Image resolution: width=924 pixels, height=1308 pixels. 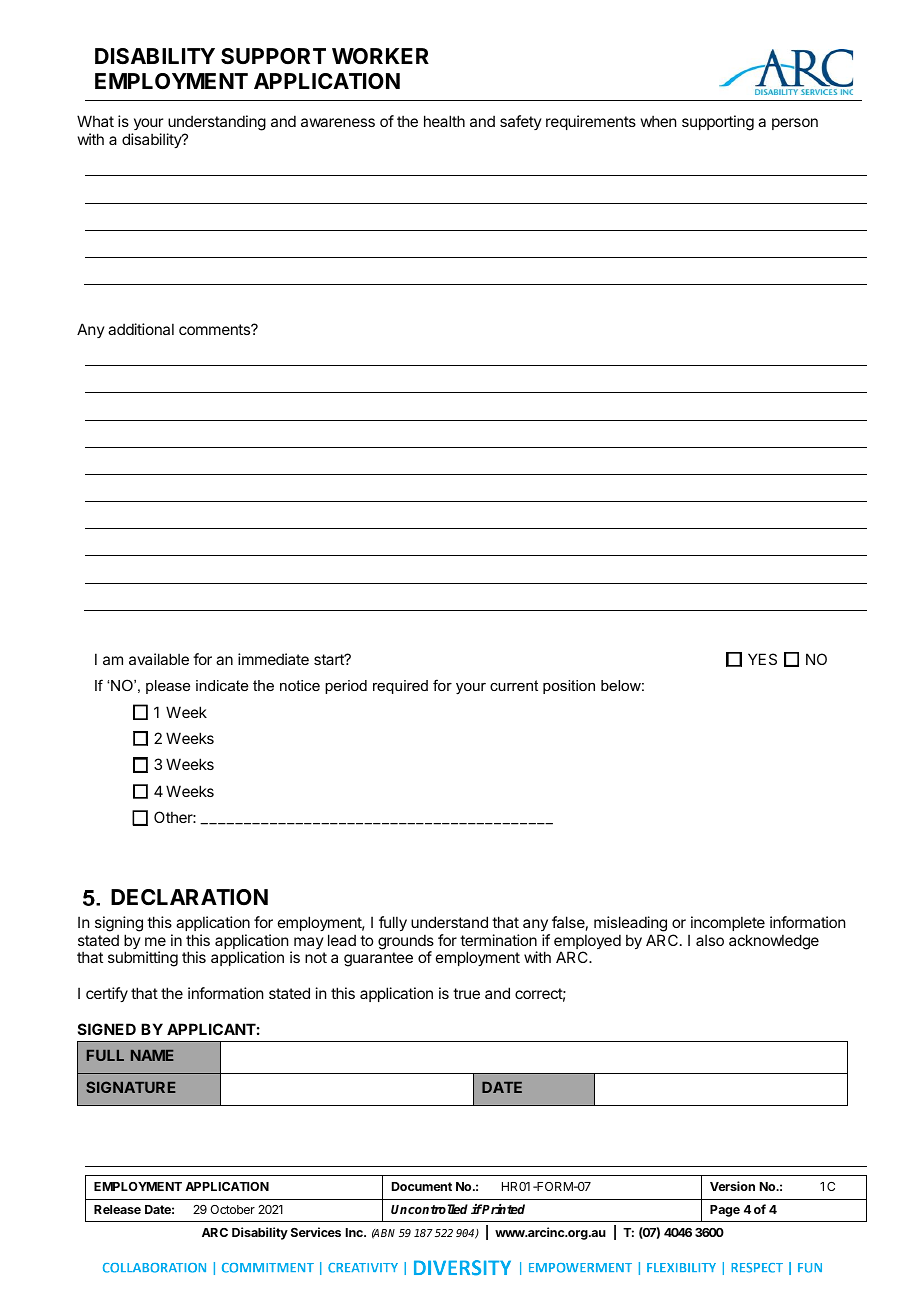 What do you see at coordinates (444, 121) in the screenshot?
I see `health` at bounding box center [444, 121].
